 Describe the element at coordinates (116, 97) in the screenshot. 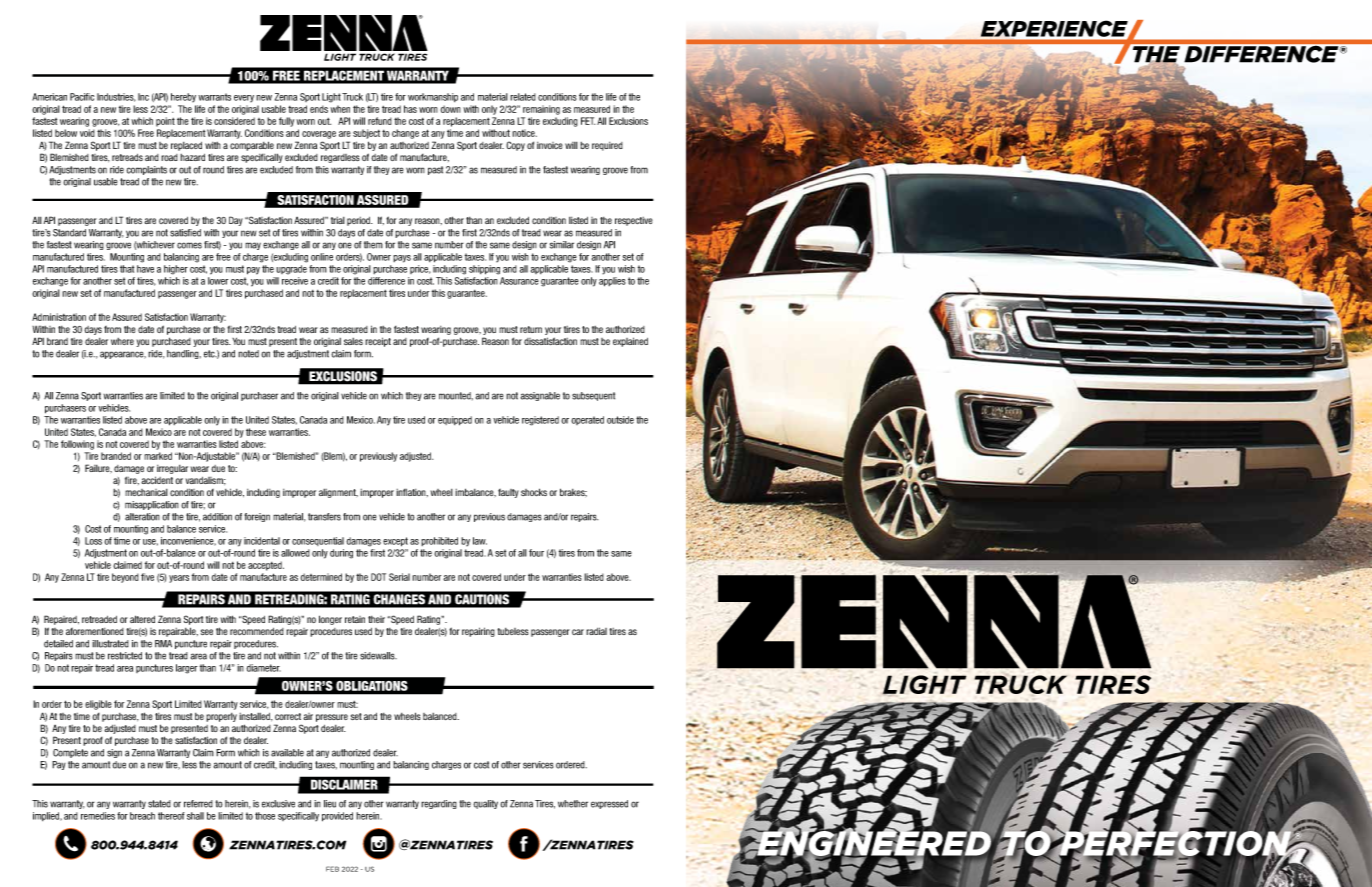

I see `Industries` at that location.
